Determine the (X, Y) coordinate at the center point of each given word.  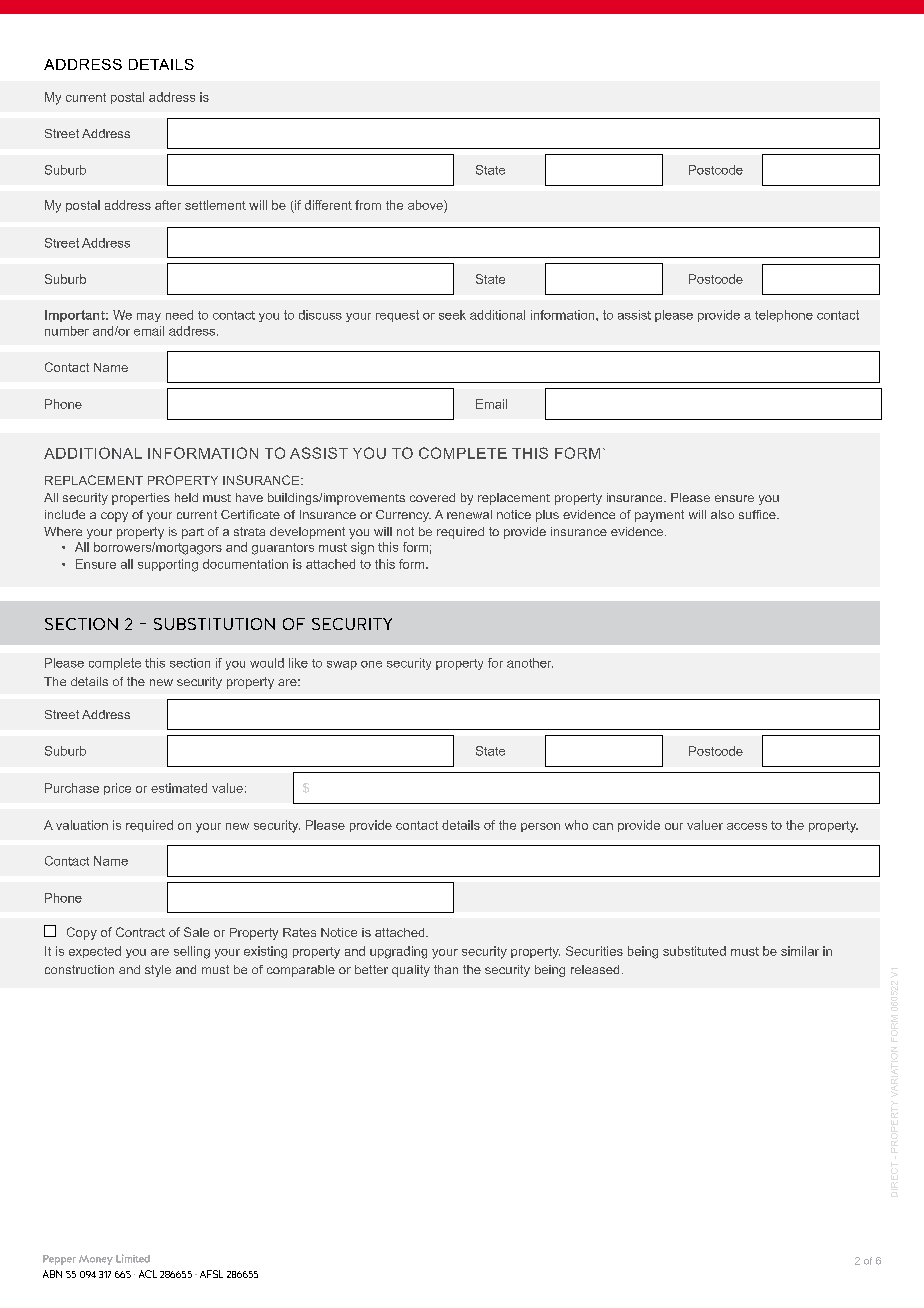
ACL (148, 1274)
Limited (133, 1258)
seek (452, 315)
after (168, 205)
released (595, 969)
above (426, 205)
